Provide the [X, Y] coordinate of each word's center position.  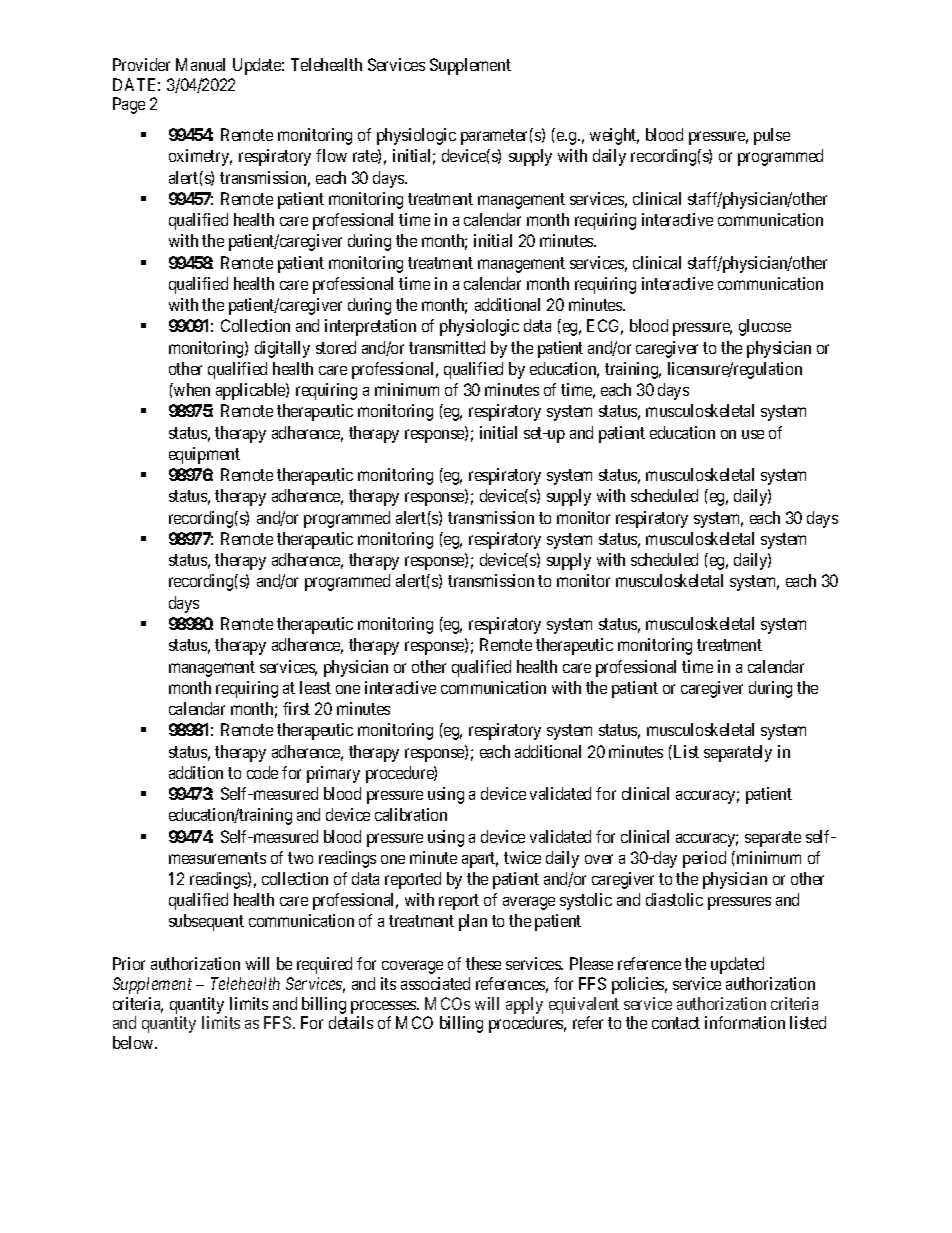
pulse [772, 136]
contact [676, 1023]
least [315, 687]
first [296, 708]
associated [435, 983]
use [753, 434]
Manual [200, 64]
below [134, 1042]
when [191, 389]
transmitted [447, 347]
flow [331, 155]
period [704, 859]
